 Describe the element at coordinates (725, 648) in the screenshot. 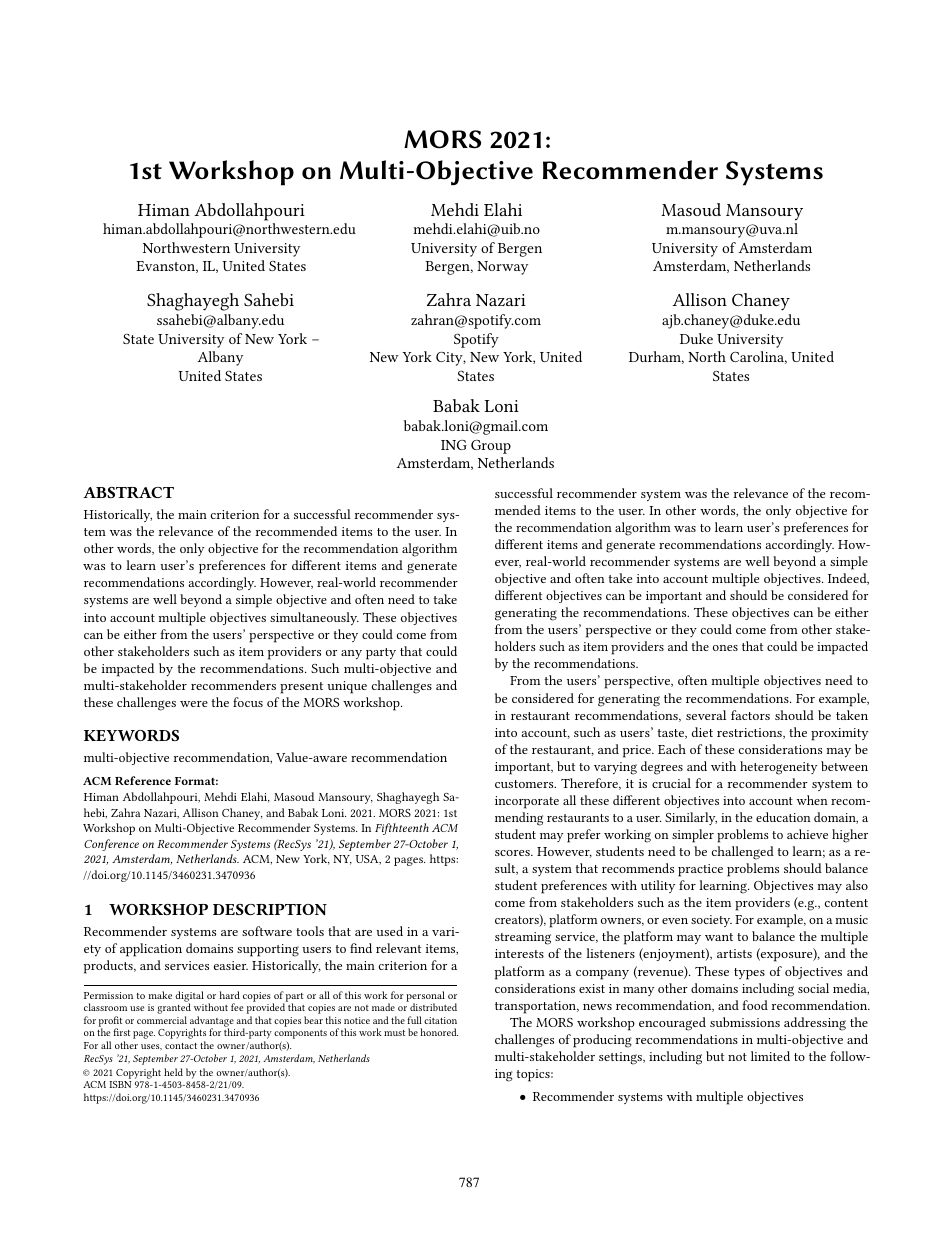

I see `ones` at that location.
